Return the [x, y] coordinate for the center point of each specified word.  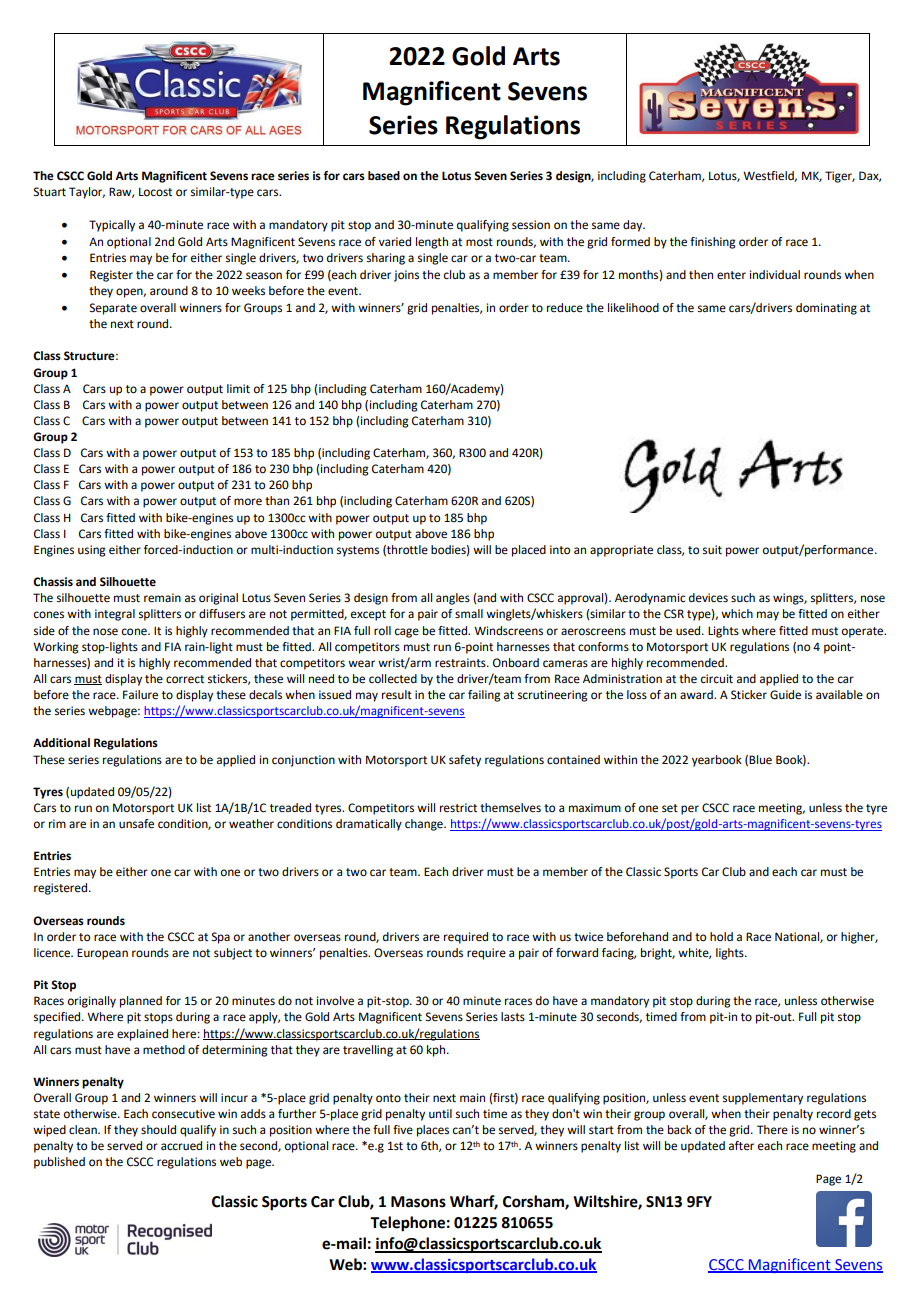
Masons [418, 1202]
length [432, 243]
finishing [713, 243]
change [425, 825]
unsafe [136, 824]
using [92, 551]
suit [712, 550]
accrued [181, 1146]
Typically [112, 226]
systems [358, 551]
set [670, 808]
